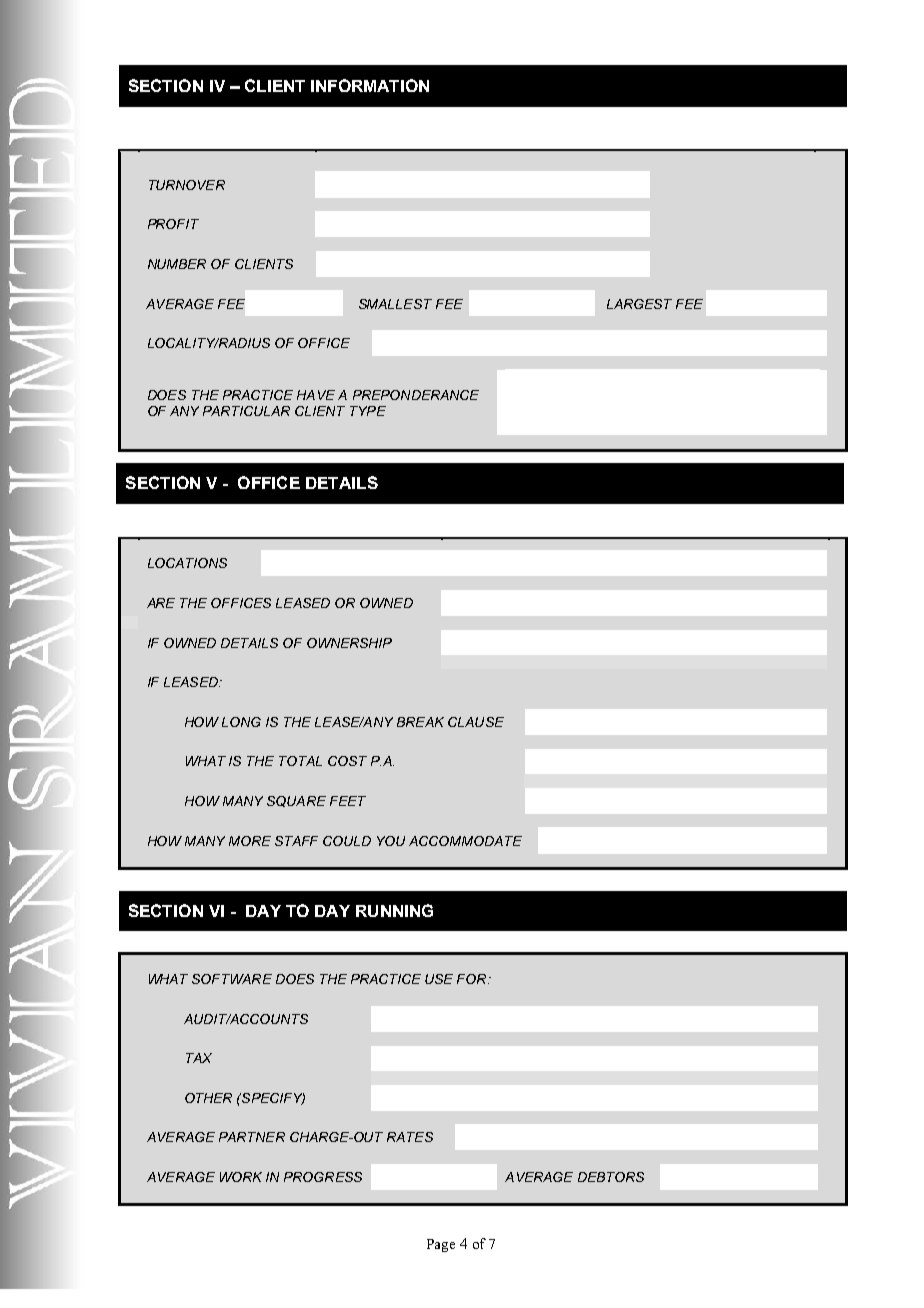 The width and height of the screenshot is (924, 1308). What do you see at coordinates (441, 1245) in the screenshot?
I see `Page` at bounding box center [441, 1245].
